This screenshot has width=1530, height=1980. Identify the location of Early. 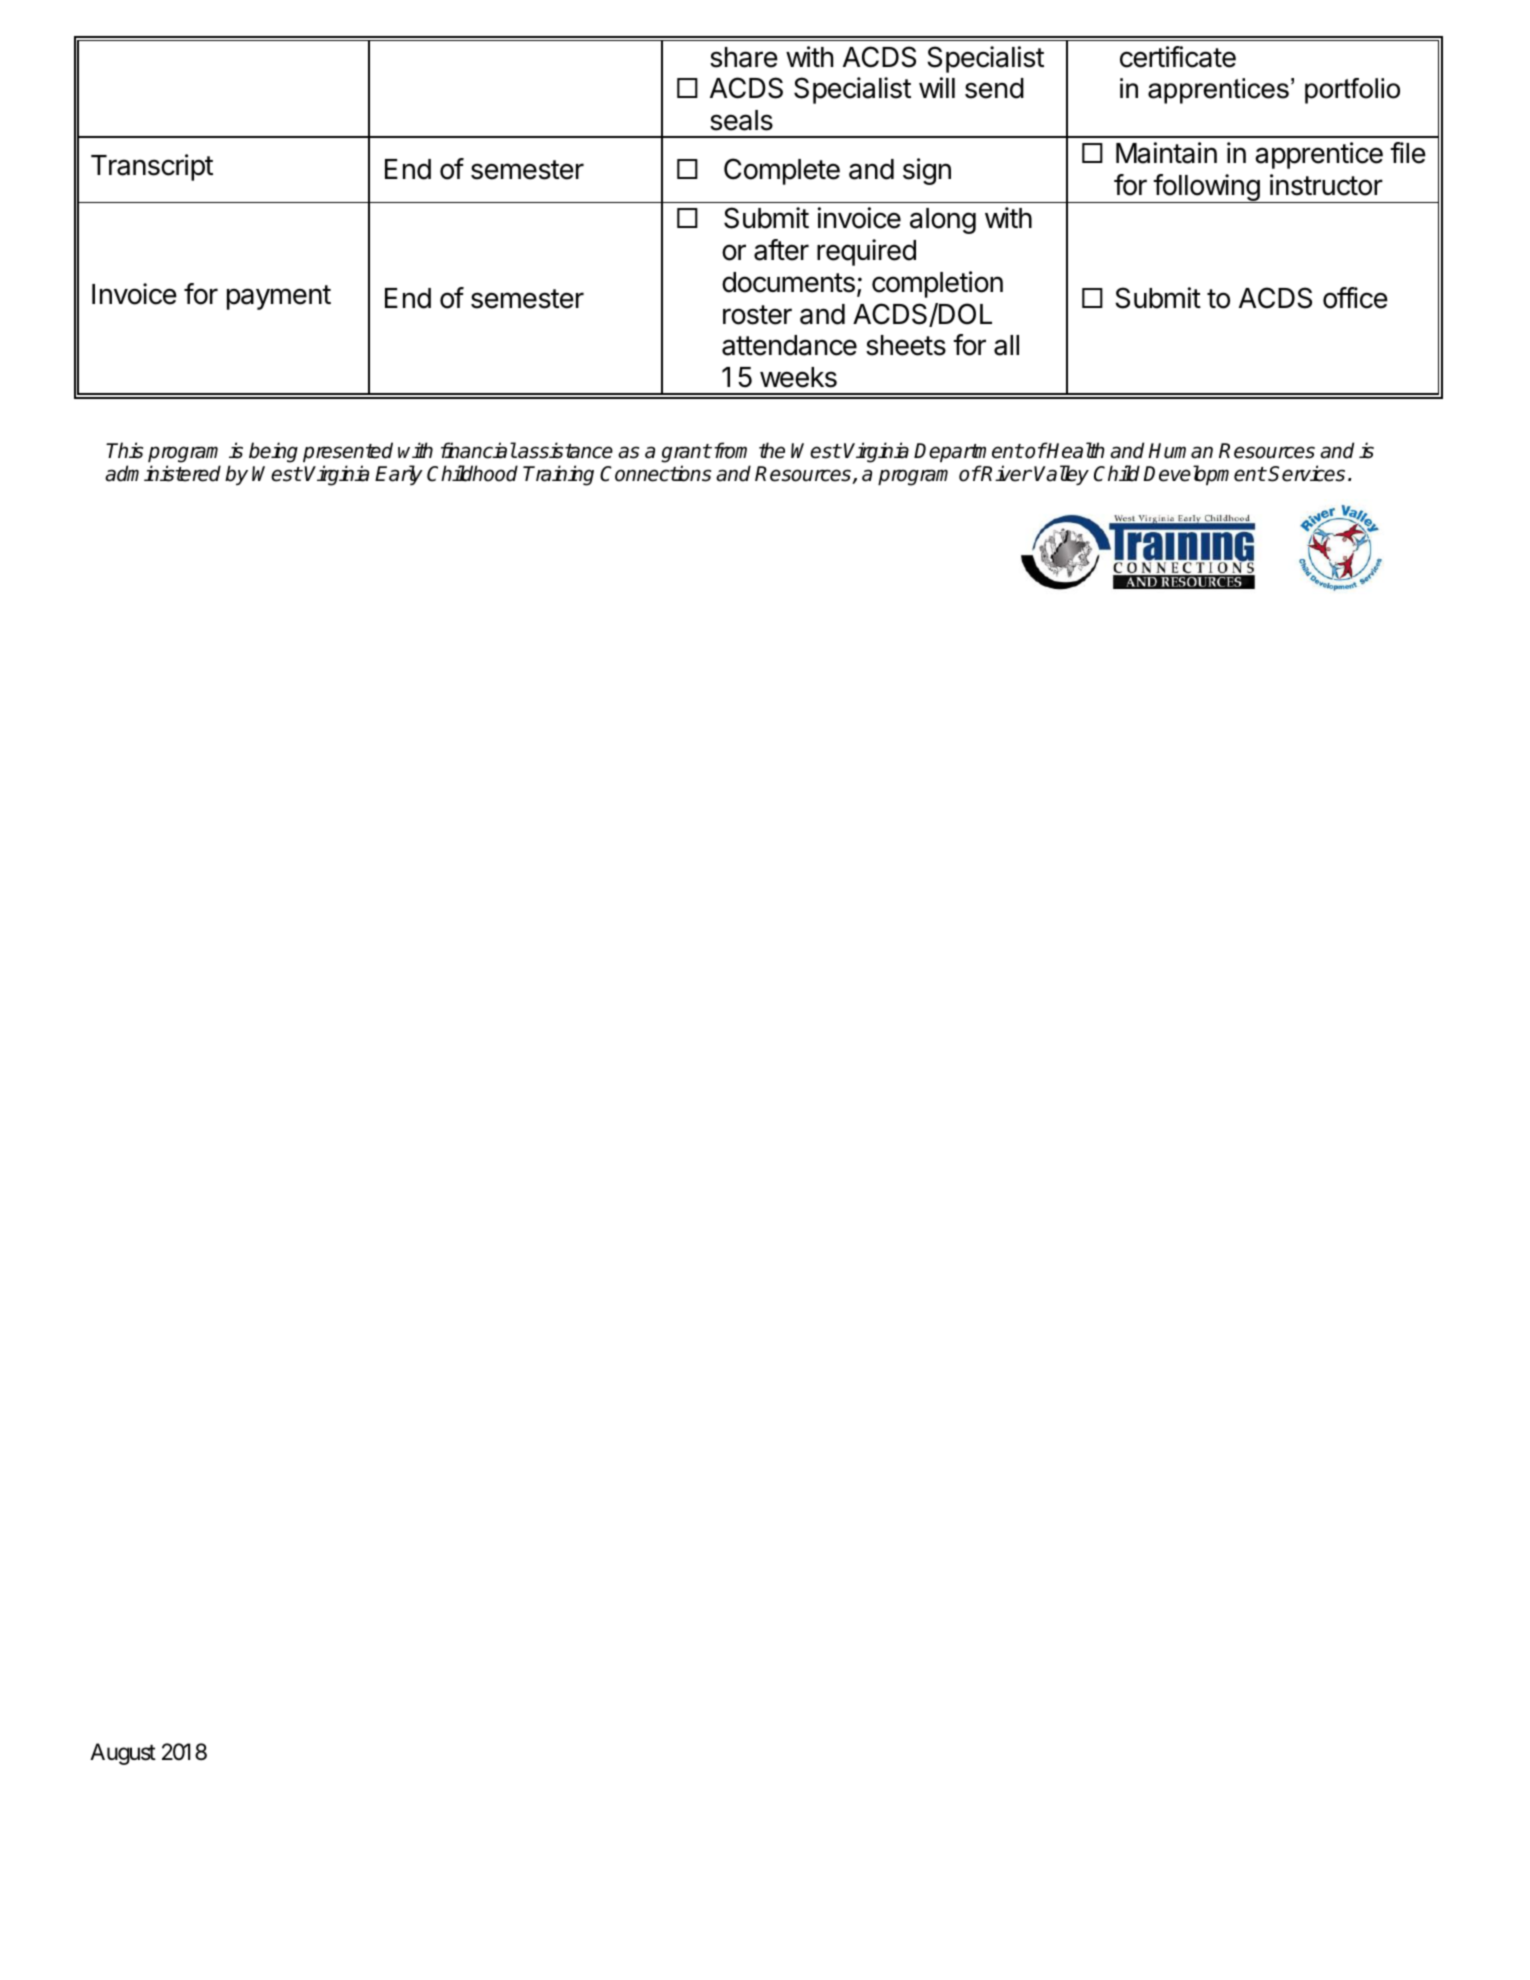
(399, 475).
